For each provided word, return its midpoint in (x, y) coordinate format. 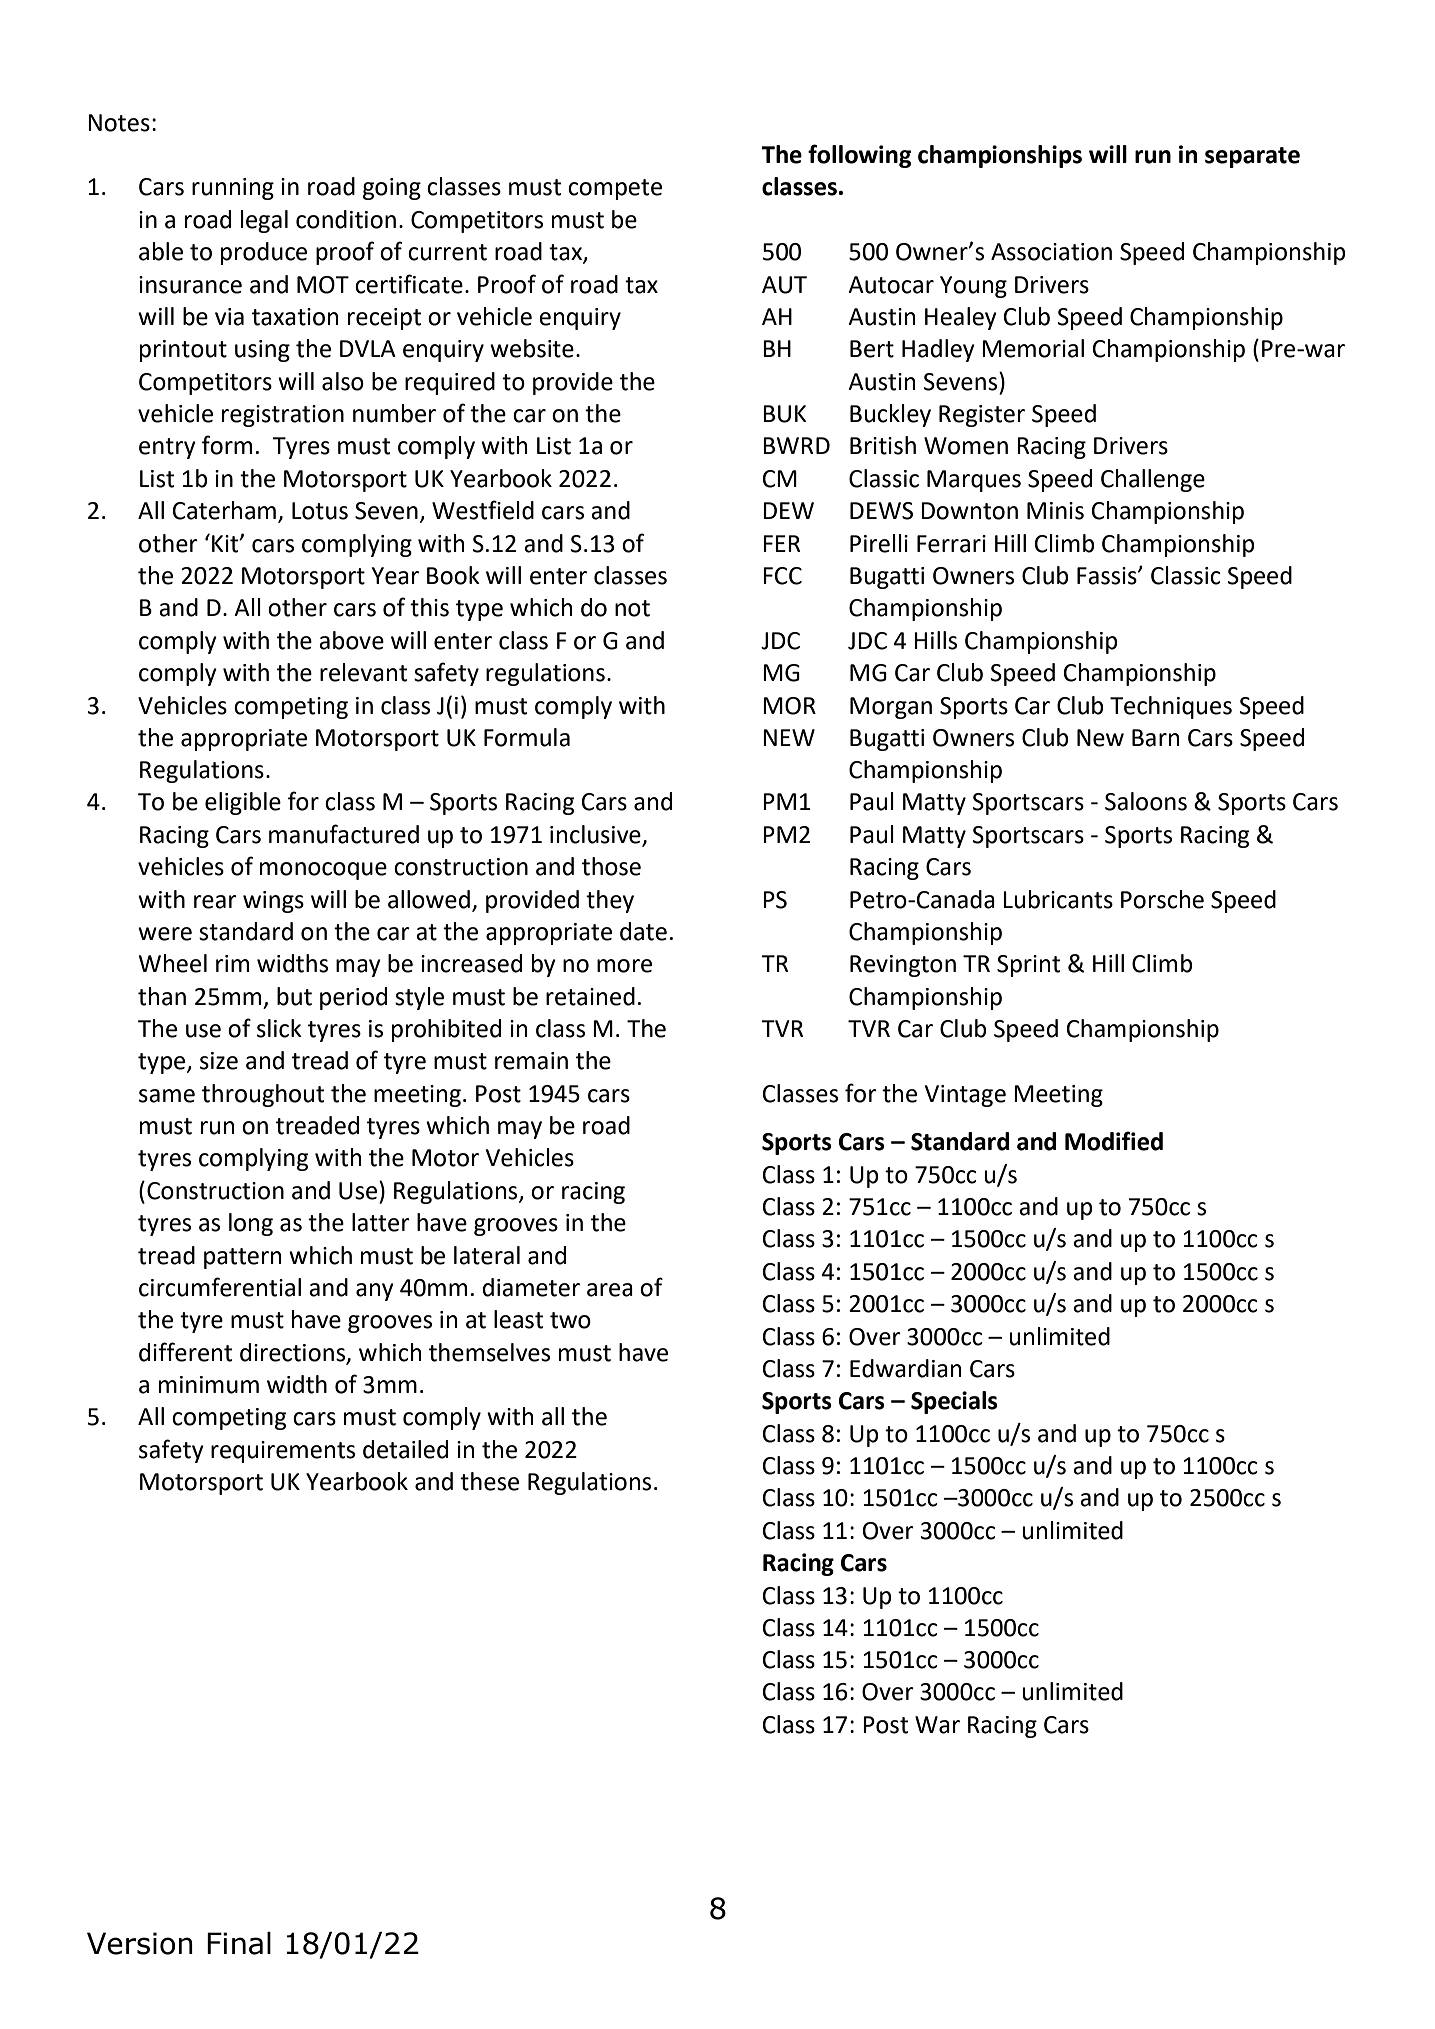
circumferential (220, 1287)
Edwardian (905, 1368)
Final (239, 1943)
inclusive (596, 835)
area (610, 1290)
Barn (1155, 738)
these (489, 1481)
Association (1051, 252)
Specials (954, 1402)
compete (615, 189)
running (233, 189)
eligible (243, 803)
